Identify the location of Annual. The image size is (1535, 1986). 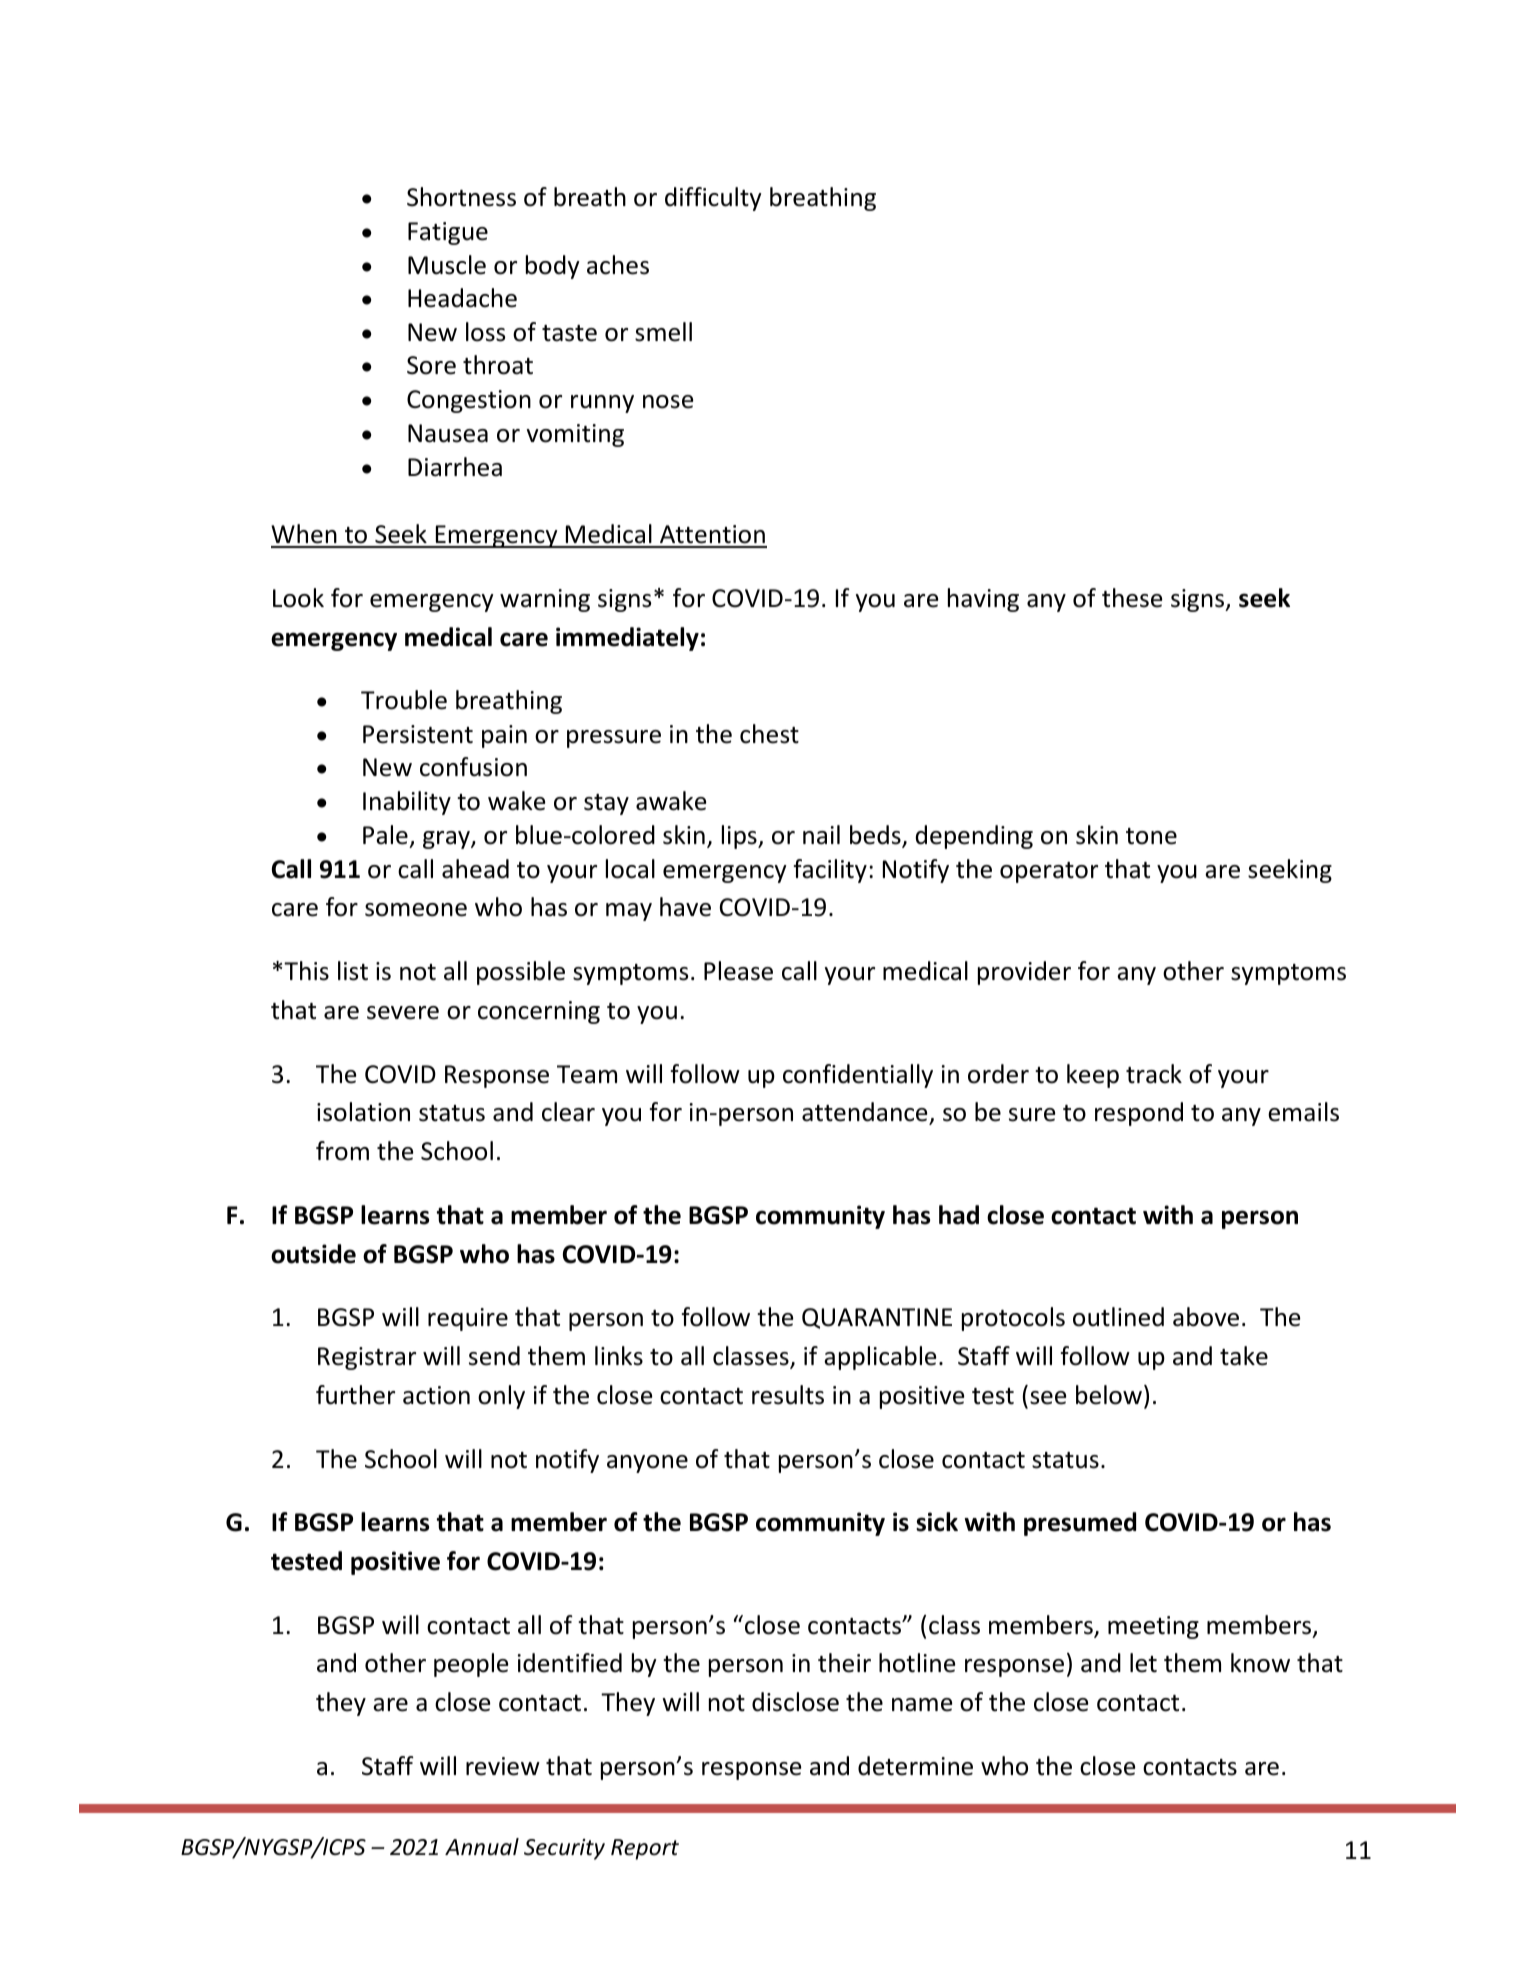
(482, 1847).
